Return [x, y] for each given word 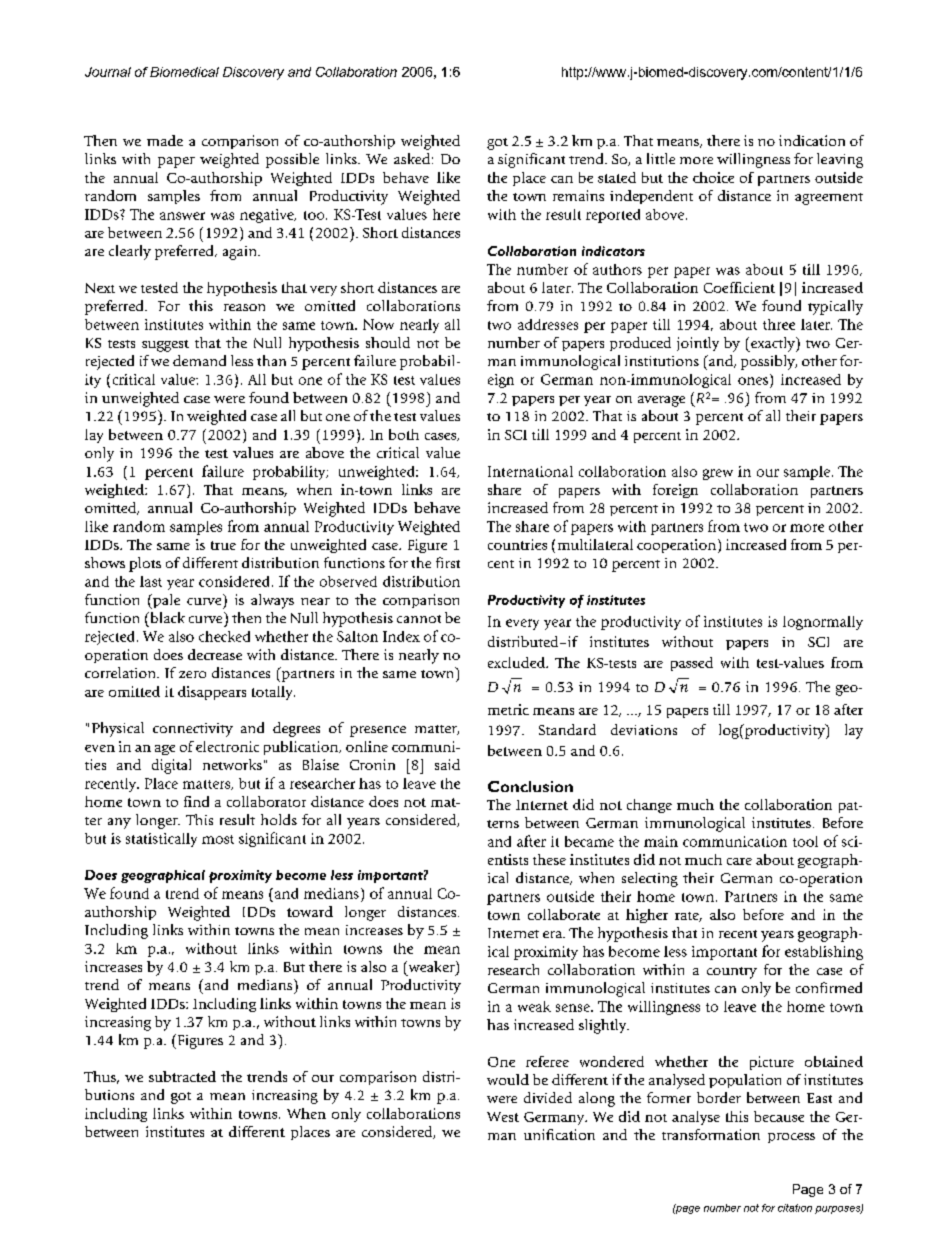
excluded [517, 662]
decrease [215, 654]
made [165, 140]
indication [812, 140]
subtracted [182, 1076]
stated [617, 177]
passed [692, 664]
